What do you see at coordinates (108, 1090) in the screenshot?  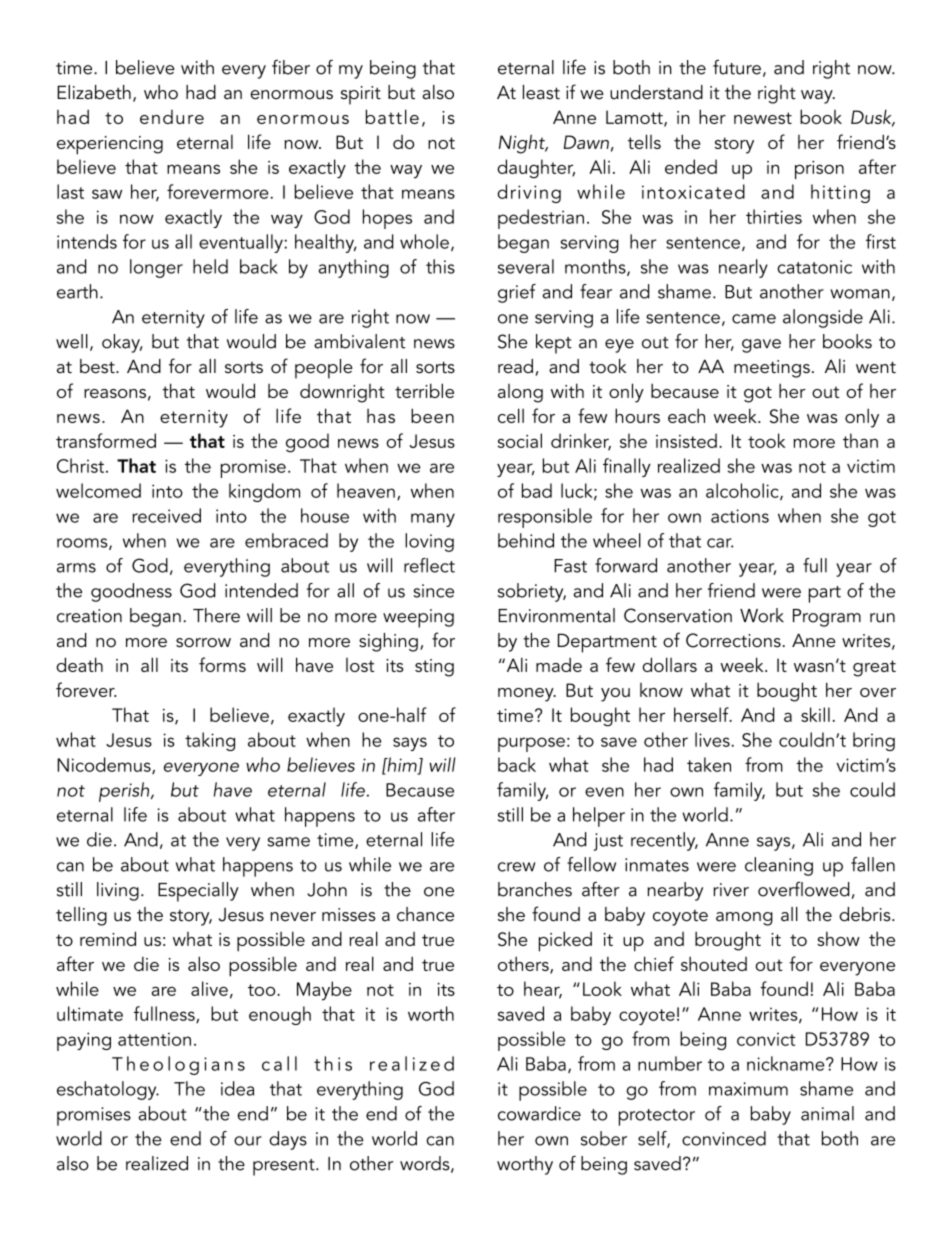 I see `eschatology` at bounding box center [108, 1090].
